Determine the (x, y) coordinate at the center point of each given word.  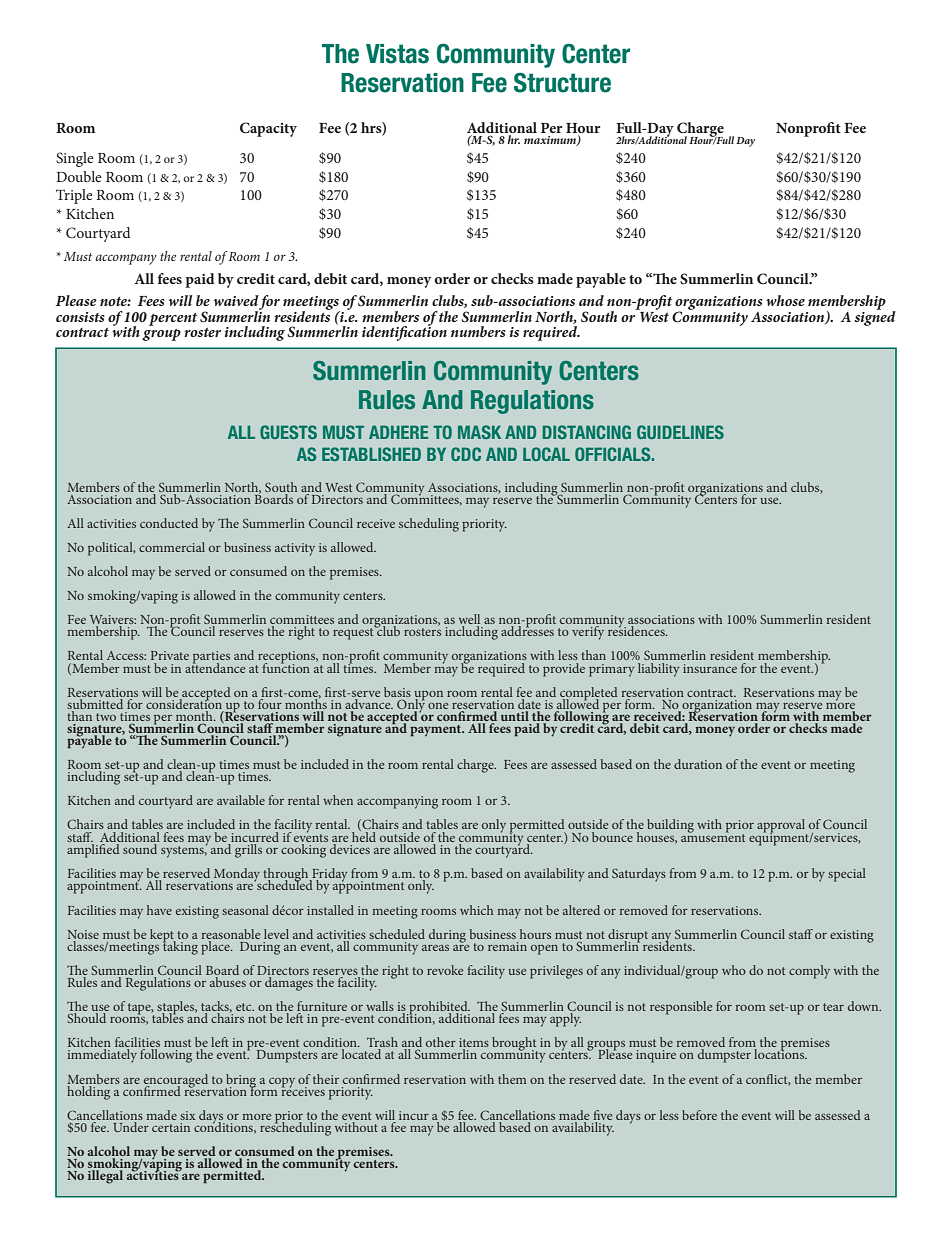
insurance (710, 668)
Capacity (268, 129)
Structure (562, 83)
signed (875, 317)
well (469, 620)
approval (782, 827)
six (188, 1115)
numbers (478, 331)
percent (173, 319)
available (241, 800)
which (476, 910)
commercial (172, 547)
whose (785, 300)
